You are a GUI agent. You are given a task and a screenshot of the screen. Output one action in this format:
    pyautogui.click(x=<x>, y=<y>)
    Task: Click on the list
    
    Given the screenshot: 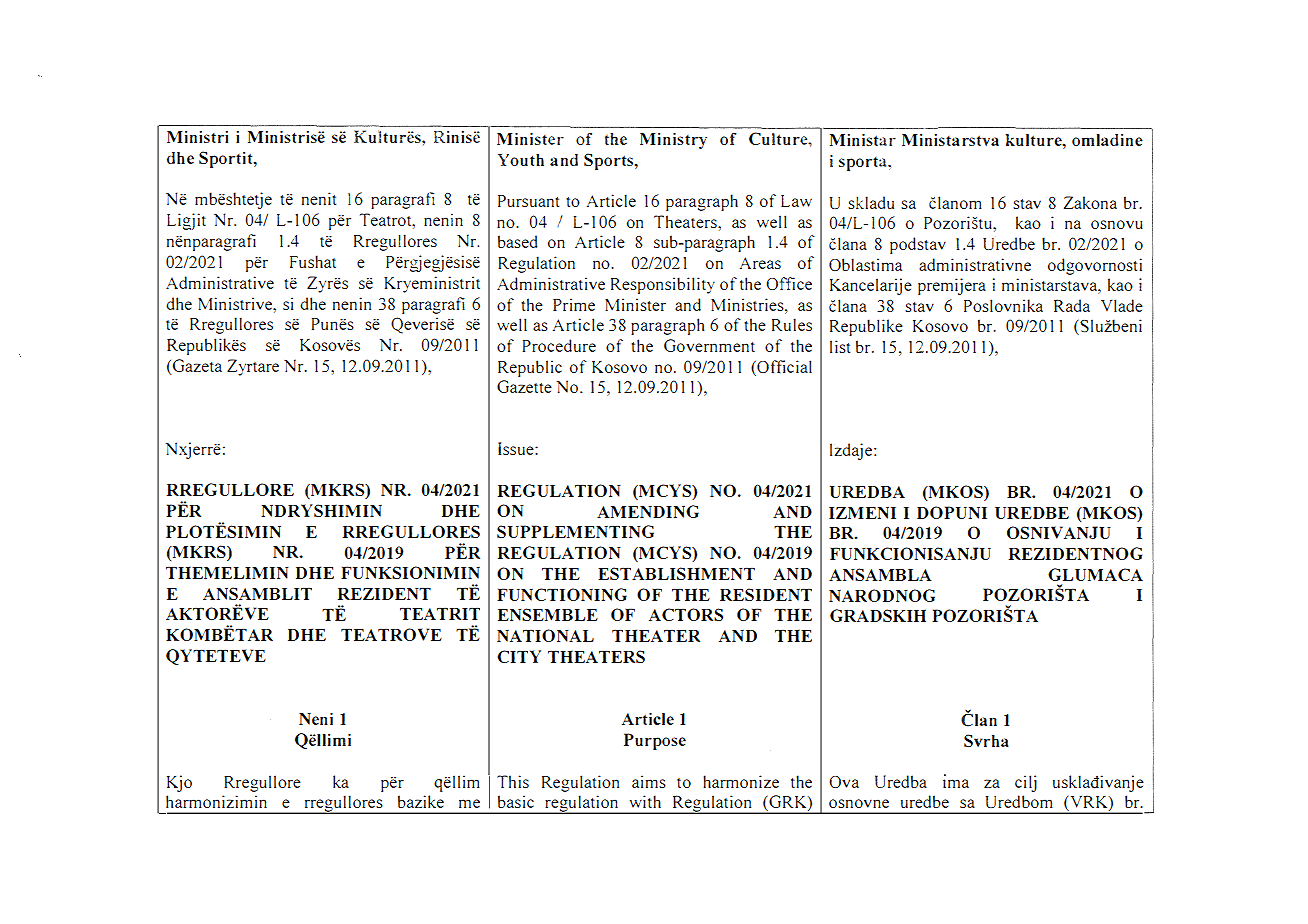 What is the action you would take?
    pyautogui.click(x=840, y=346)
